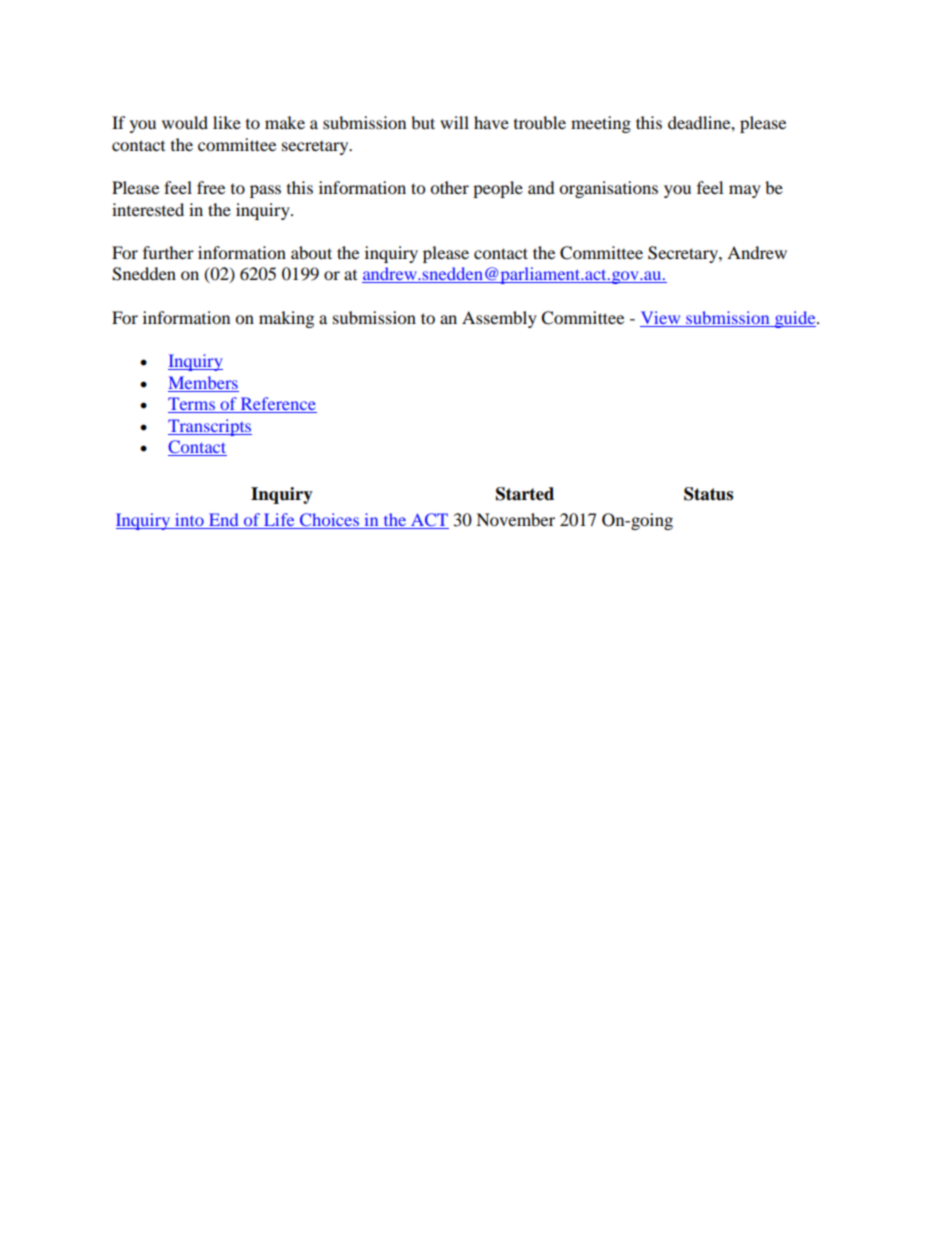 Image resolution: width=952 pixels, height=1233 pixels. I want to click on Started, so click(525, 494).
